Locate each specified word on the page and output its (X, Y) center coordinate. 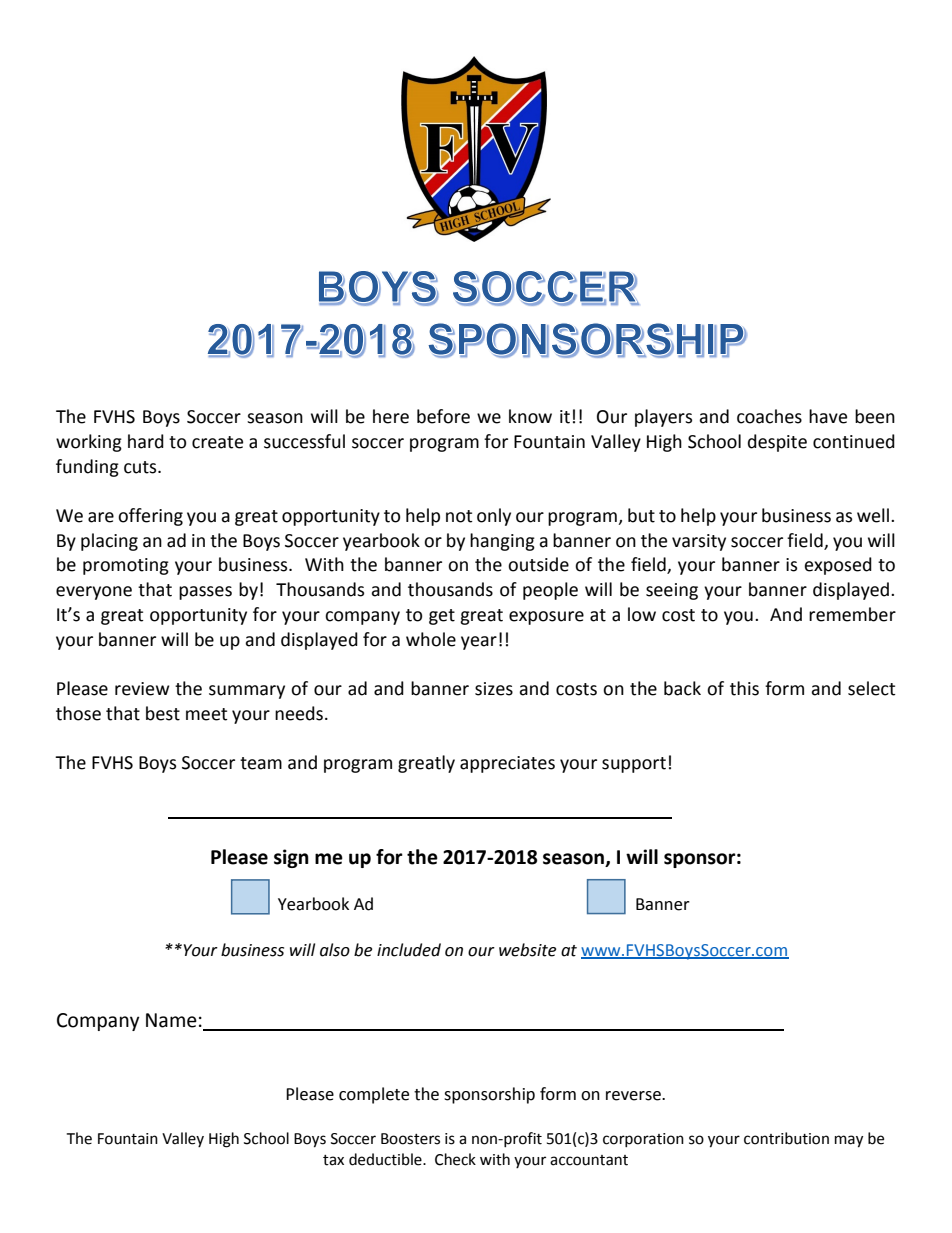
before (443, 416)
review (142, 689)
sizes (494, 689)
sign (291, 858)
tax (333, 1160)
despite (777, 443)
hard (146, 441)
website (527, 950)
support (634, 765)
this (744, 688)
